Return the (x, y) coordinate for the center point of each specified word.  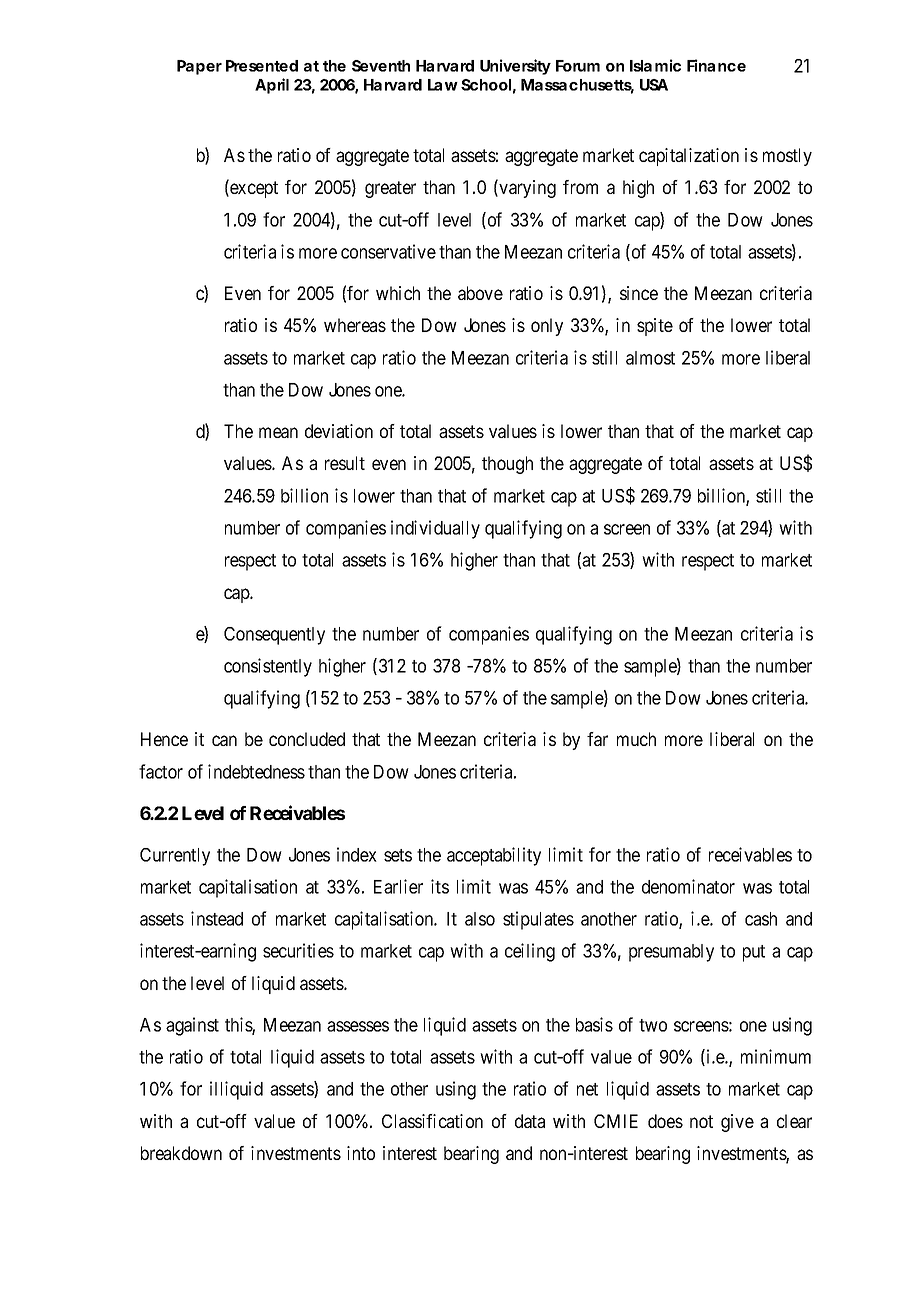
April (272, 86)
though (507, 465)
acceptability (494, 856)
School (486, 85)
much (636, 739)
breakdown (181, 1153)
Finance (716, 65)
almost (650, 358)
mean (278, 432)
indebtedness (256, 771)
